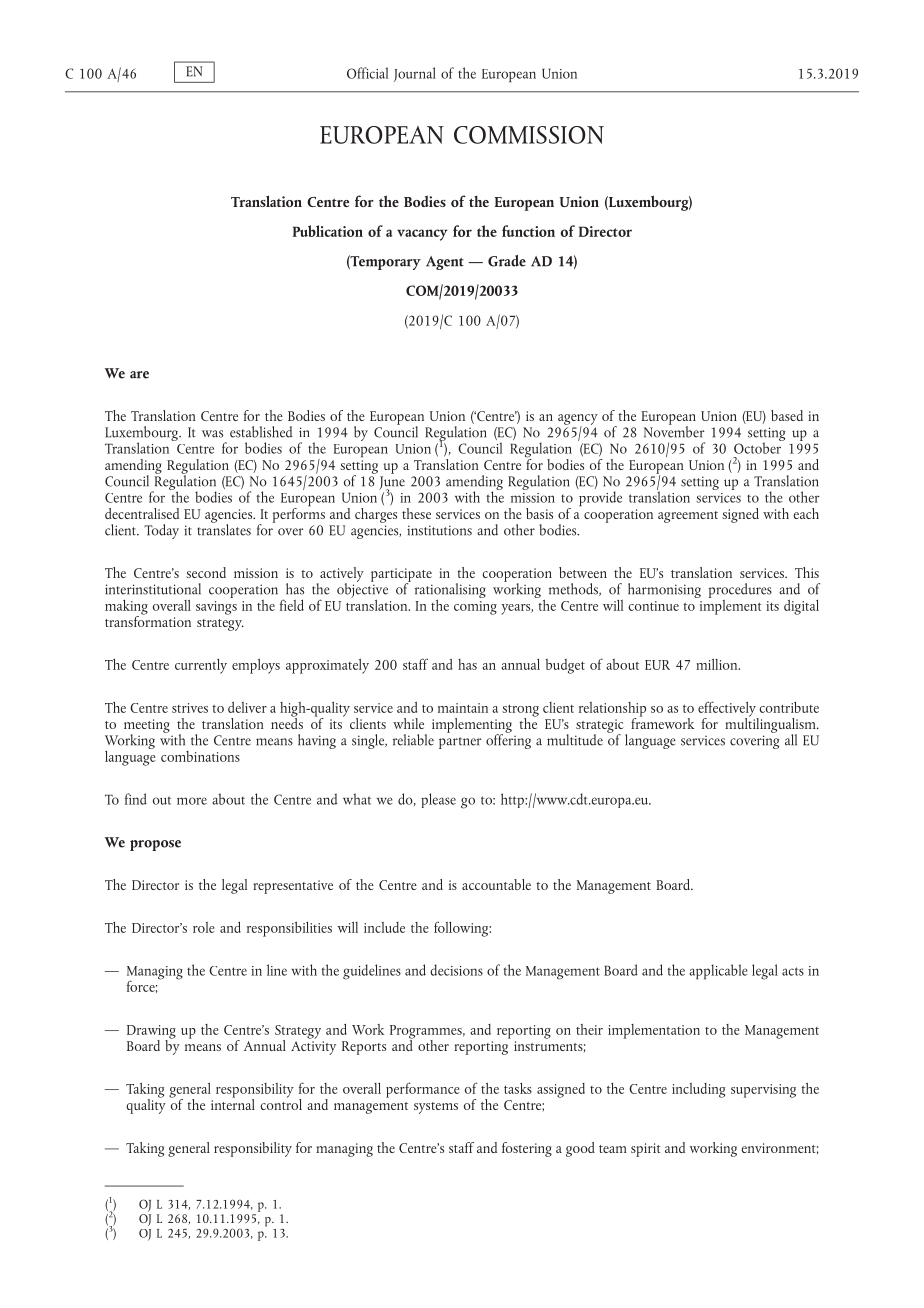 Image resolution: width=924 pixels, height=1308 pixels. I want to click on coming, so click(475, 608).
